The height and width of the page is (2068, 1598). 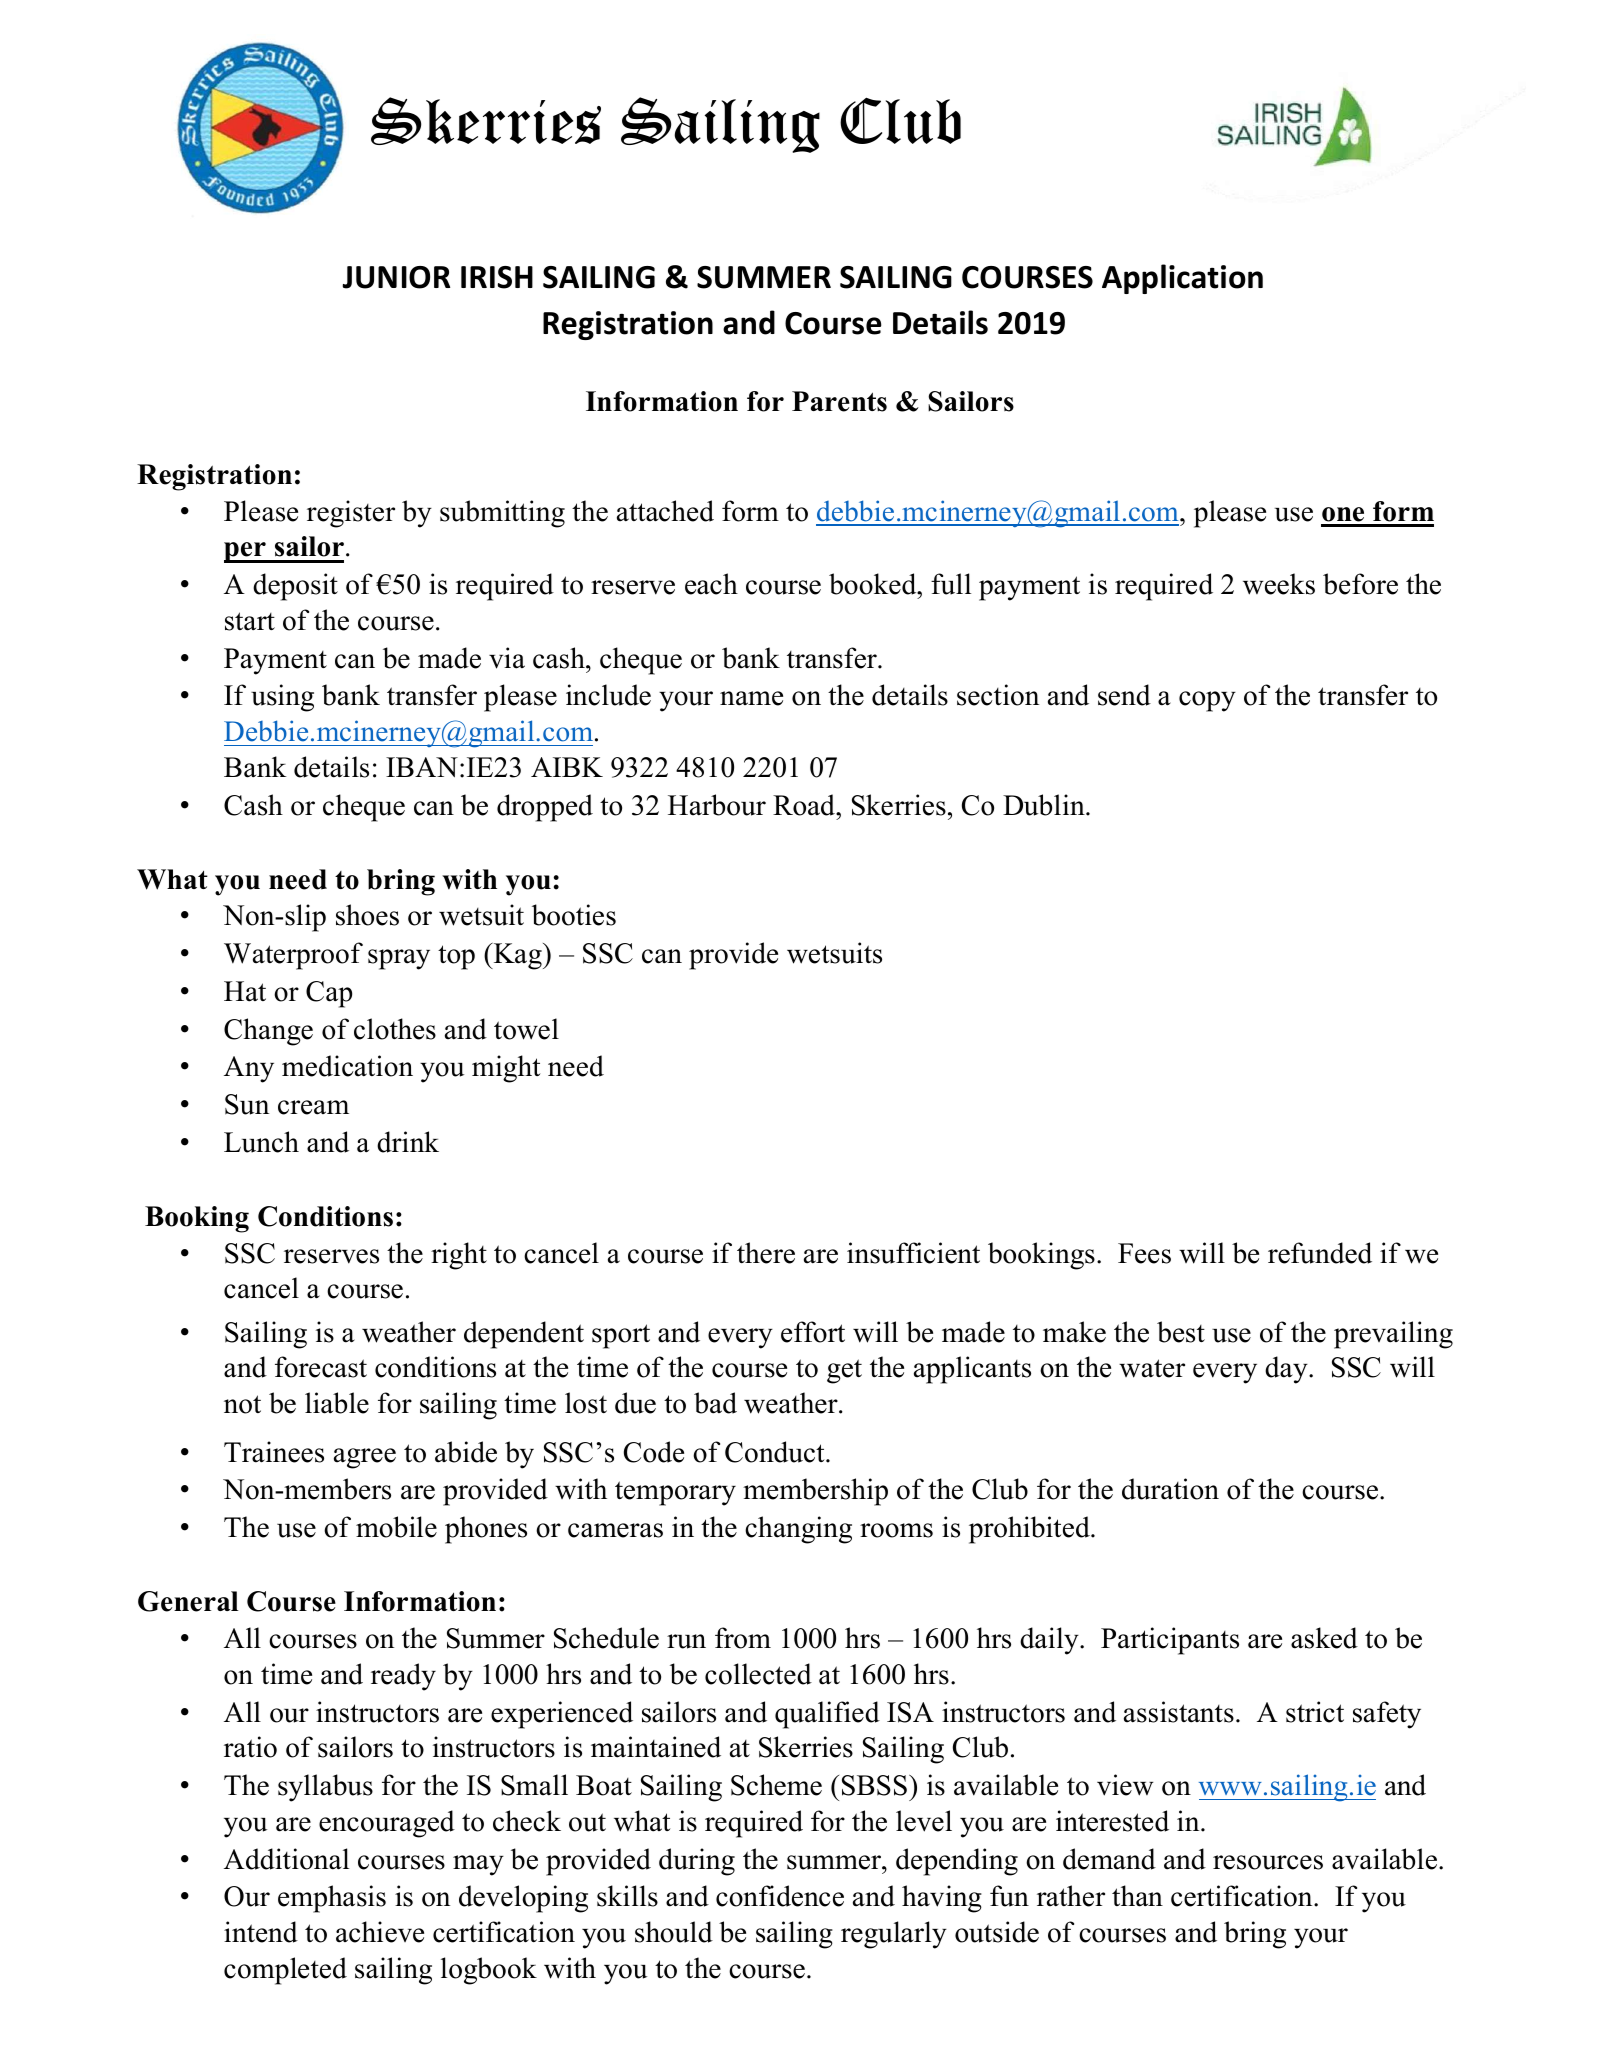 I want to click on changing, so click(x=798, y=1530).
